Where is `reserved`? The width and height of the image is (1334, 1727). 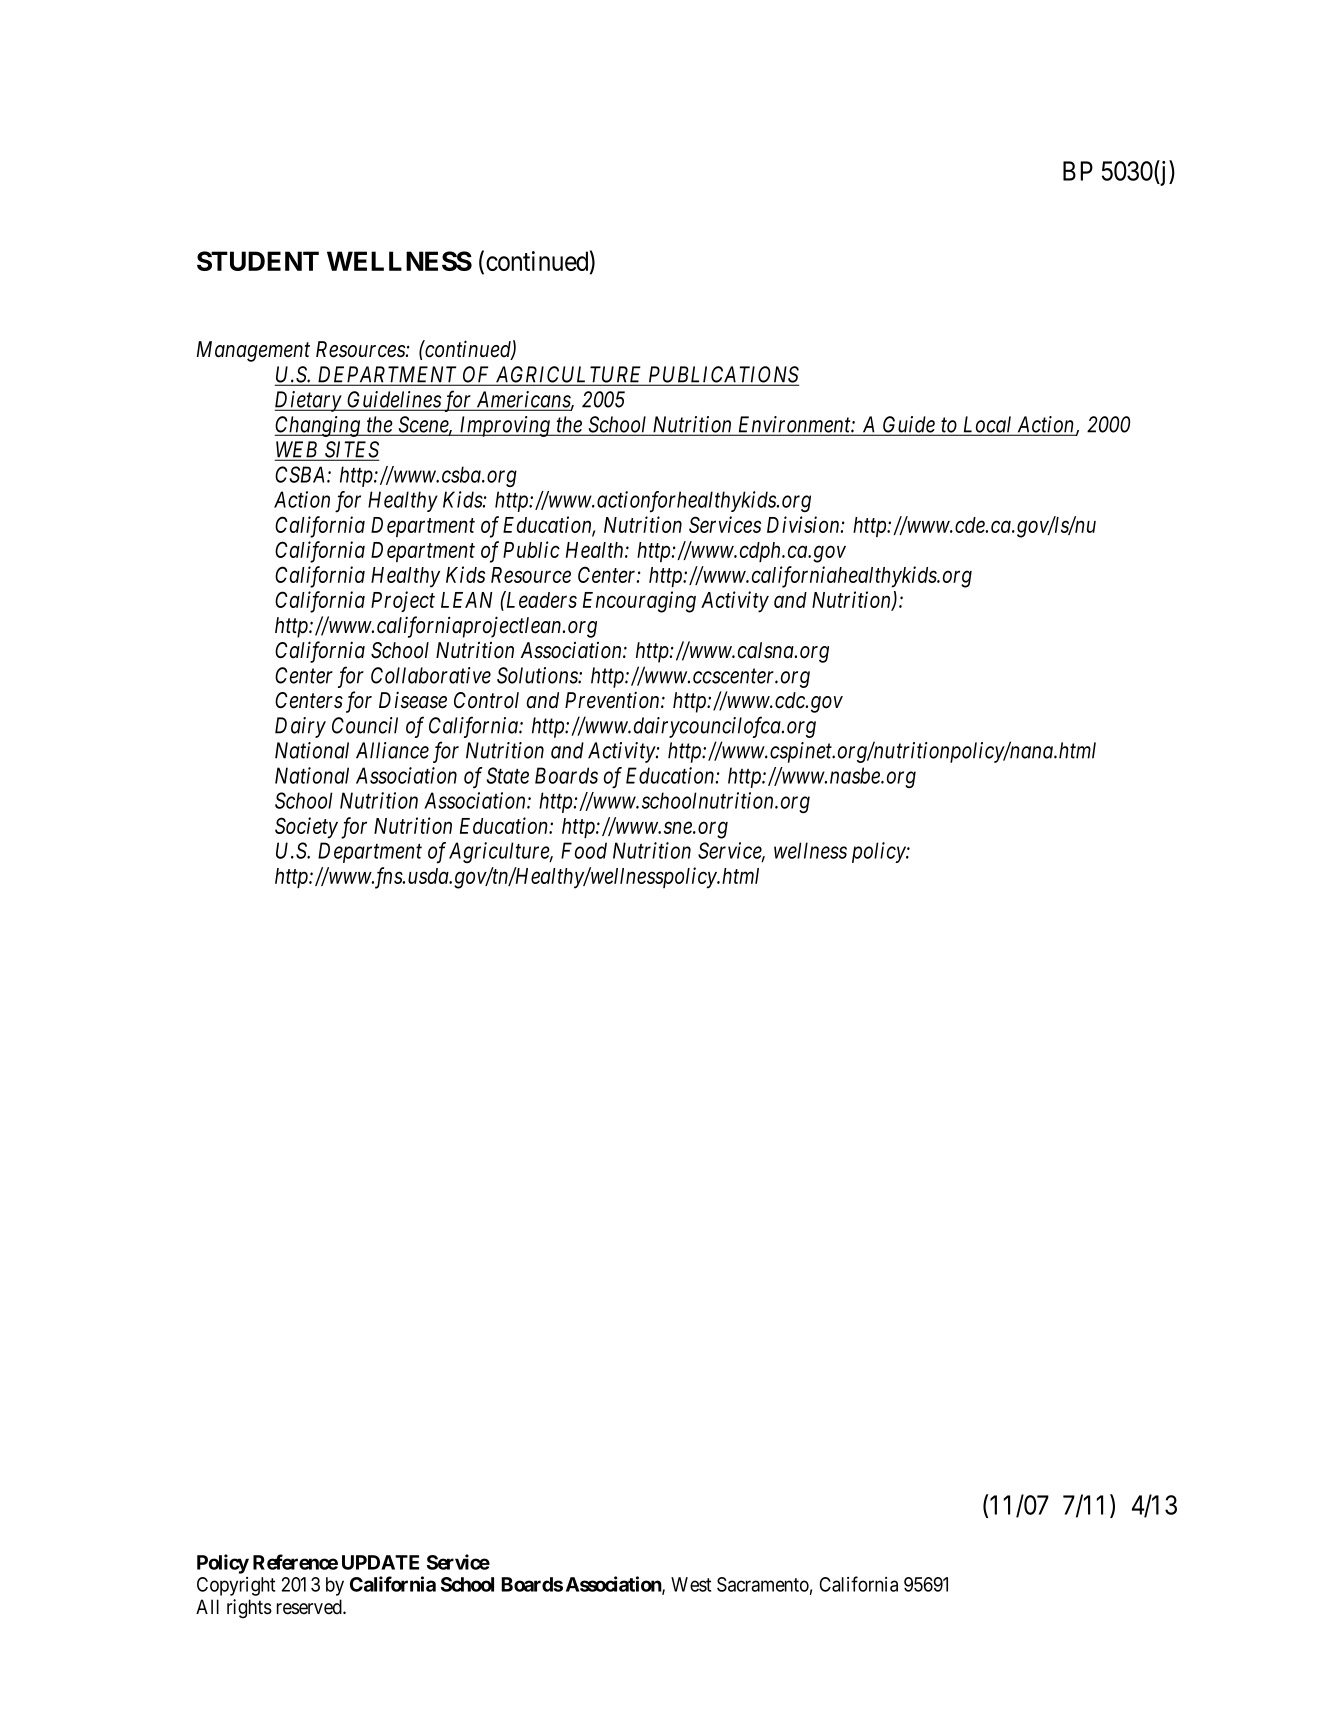 reserved is located at coordinates (310, 1607).
